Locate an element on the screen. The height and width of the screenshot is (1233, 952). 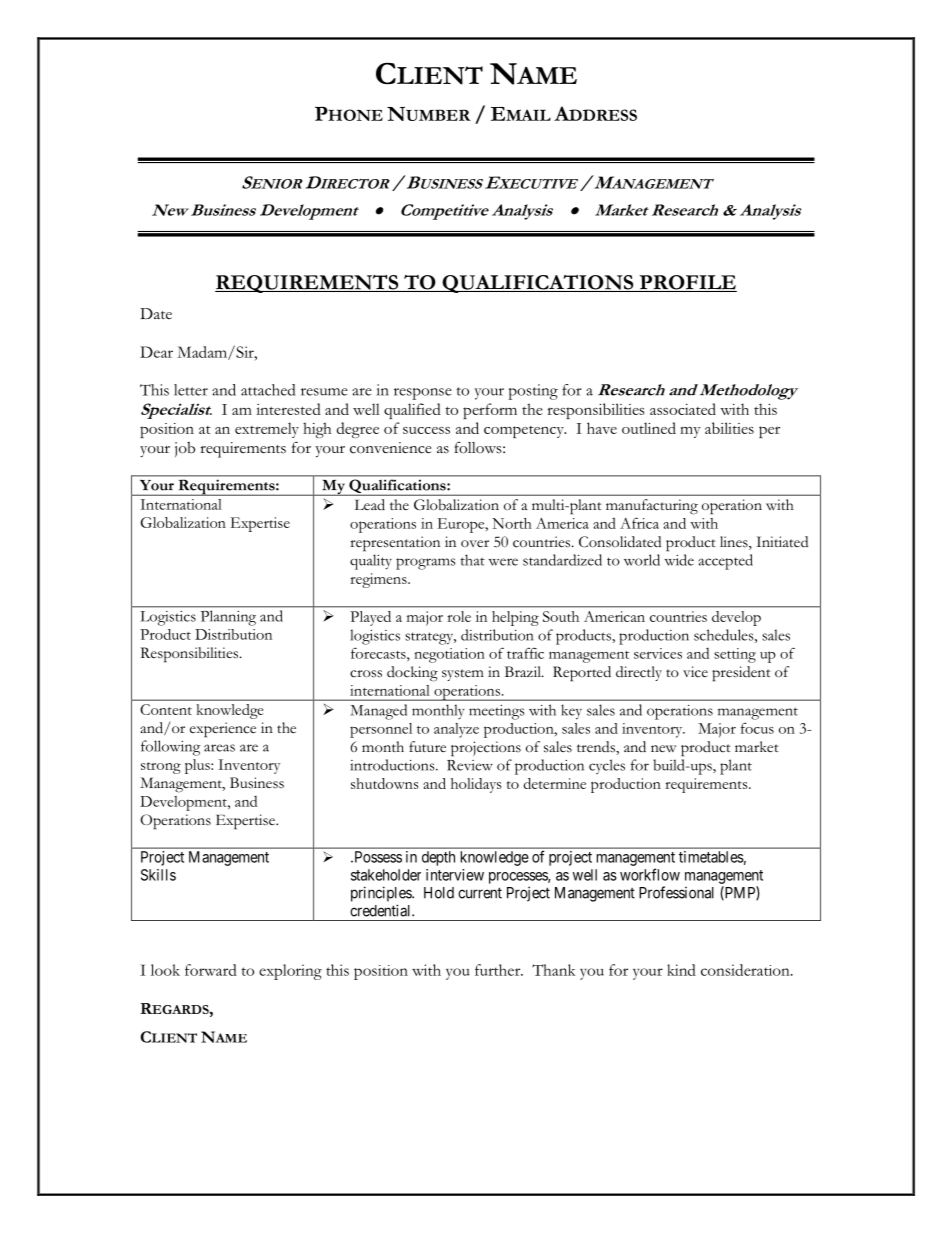
Dear is located at coordinates (156, 352).
